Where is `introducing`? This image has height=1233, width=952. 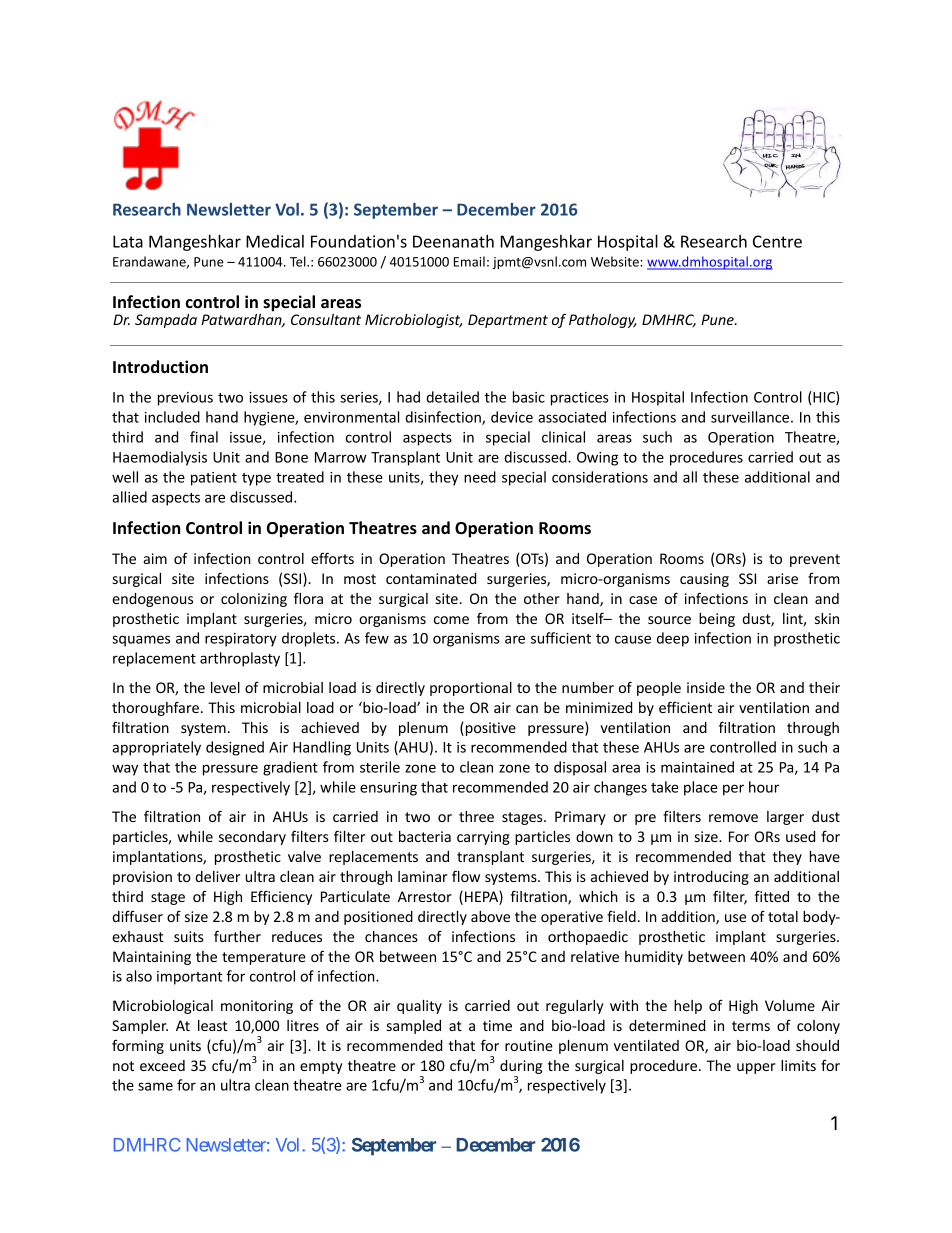
introducing is located at coordinates (711, 878).
